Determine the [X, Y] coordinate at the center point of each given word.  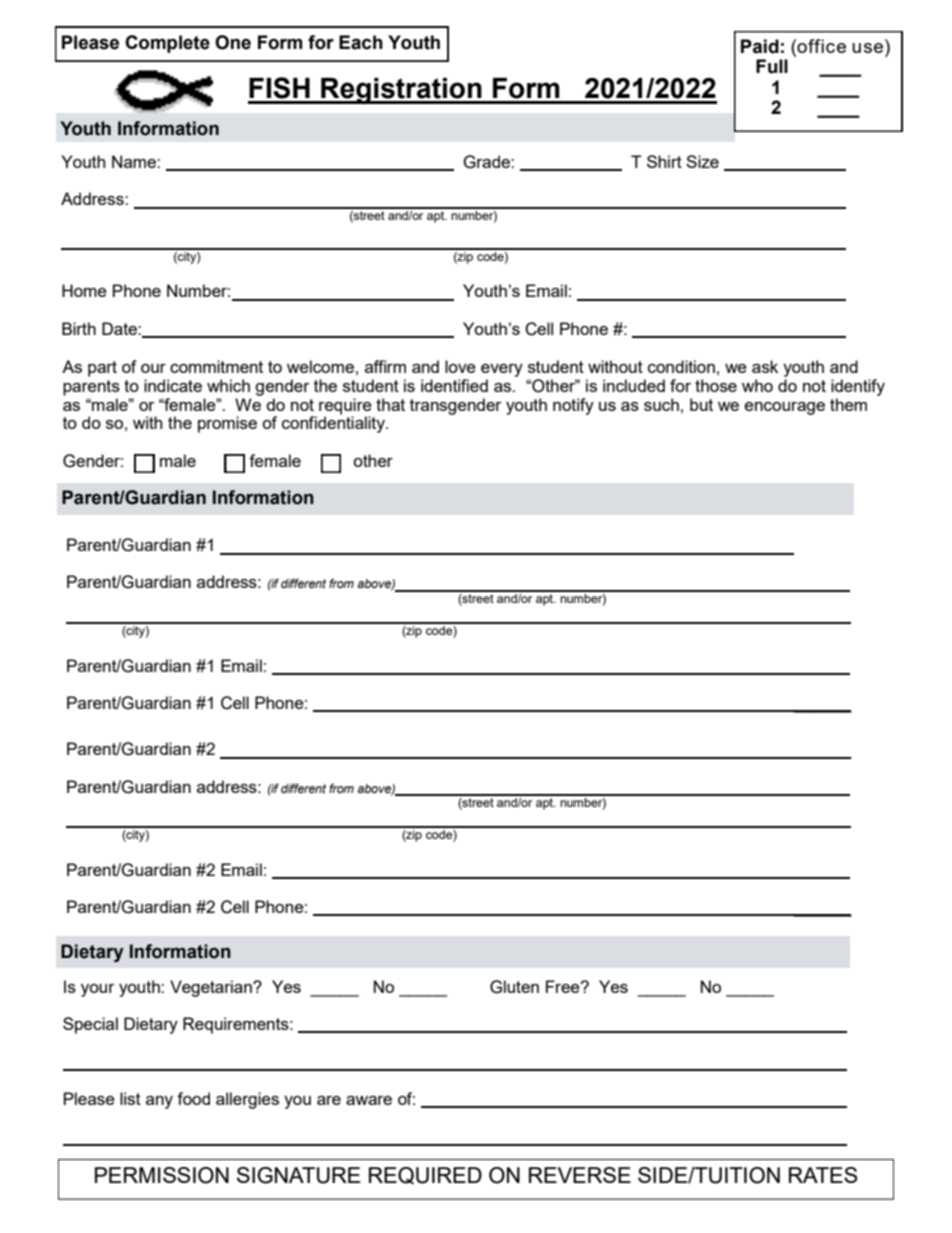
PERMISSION [162, 1175]
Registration [401, 91]
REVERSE [580, 1175]
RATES [823, 1175]
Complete [167, 44]
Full [772, 66]
